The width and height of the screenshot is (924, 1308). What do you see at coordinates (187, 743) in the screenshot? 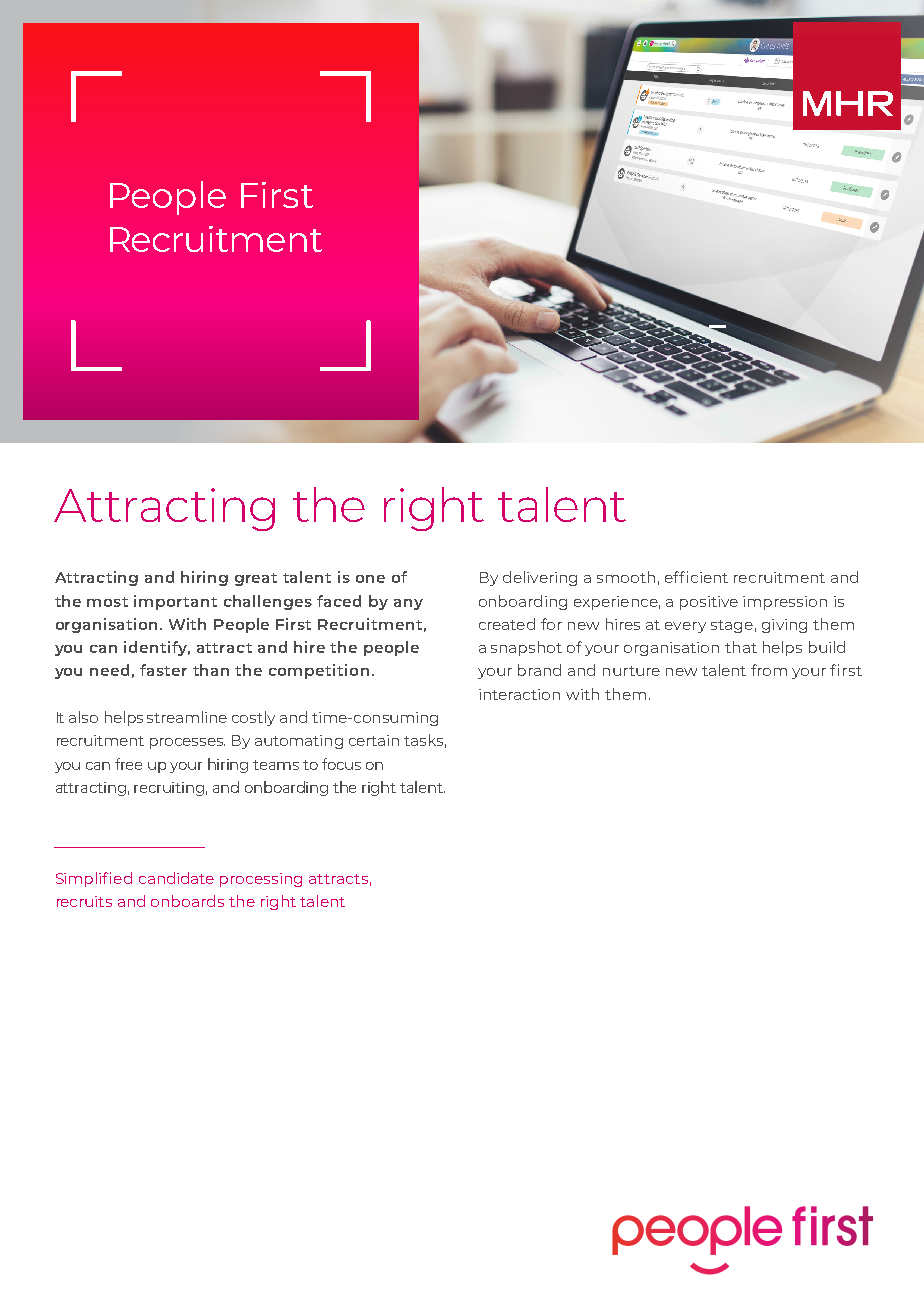
I see `processes` at bounding box center [187, 743].
